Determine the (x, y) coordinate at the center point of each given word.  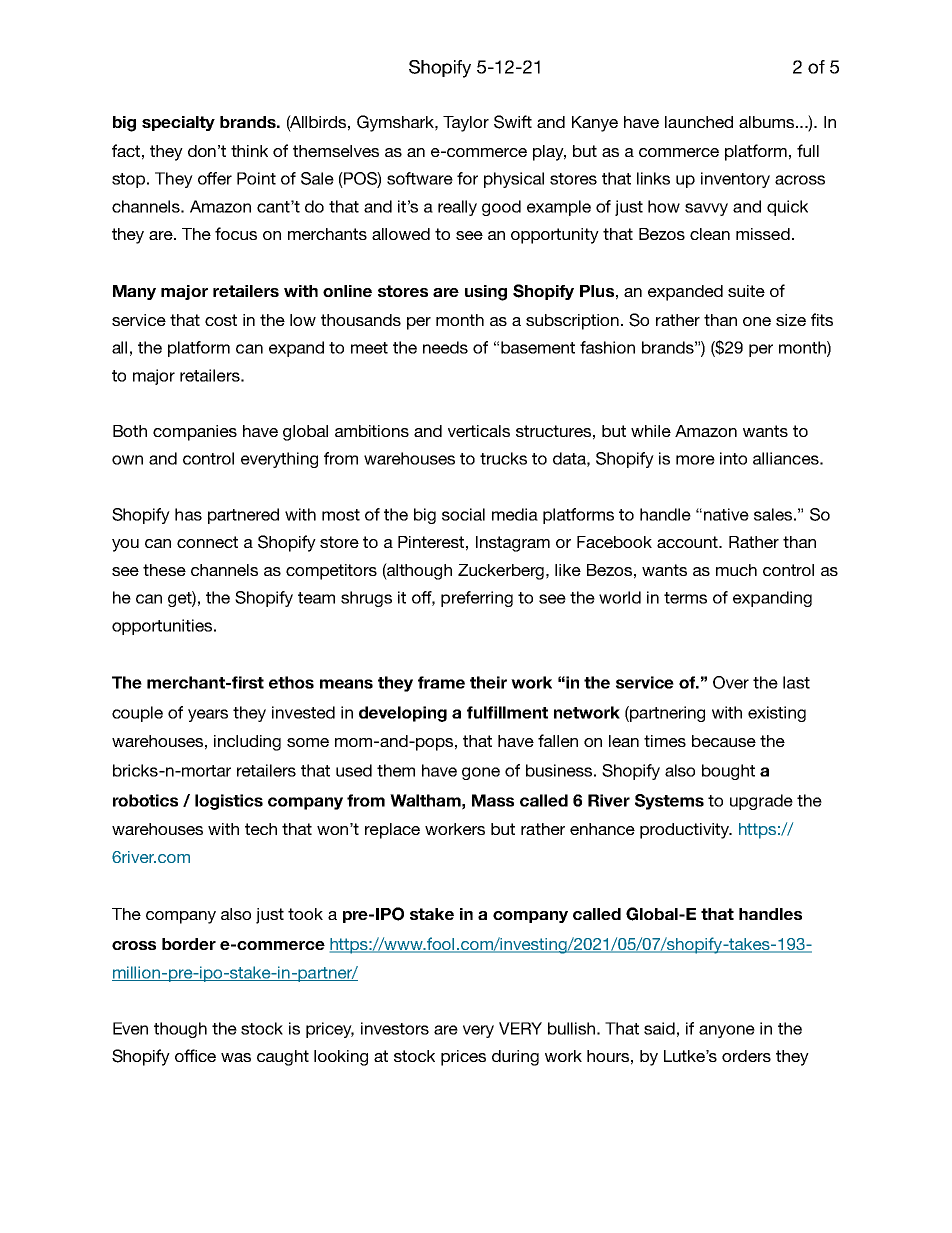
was (236, 1057)
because (724, 741)
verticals (479, 431)
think (249, 151)
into (733, 458)
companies (195, 433)
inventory (735, 180)
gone (481, 773)
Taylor (466, 124)
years (208, 715)
